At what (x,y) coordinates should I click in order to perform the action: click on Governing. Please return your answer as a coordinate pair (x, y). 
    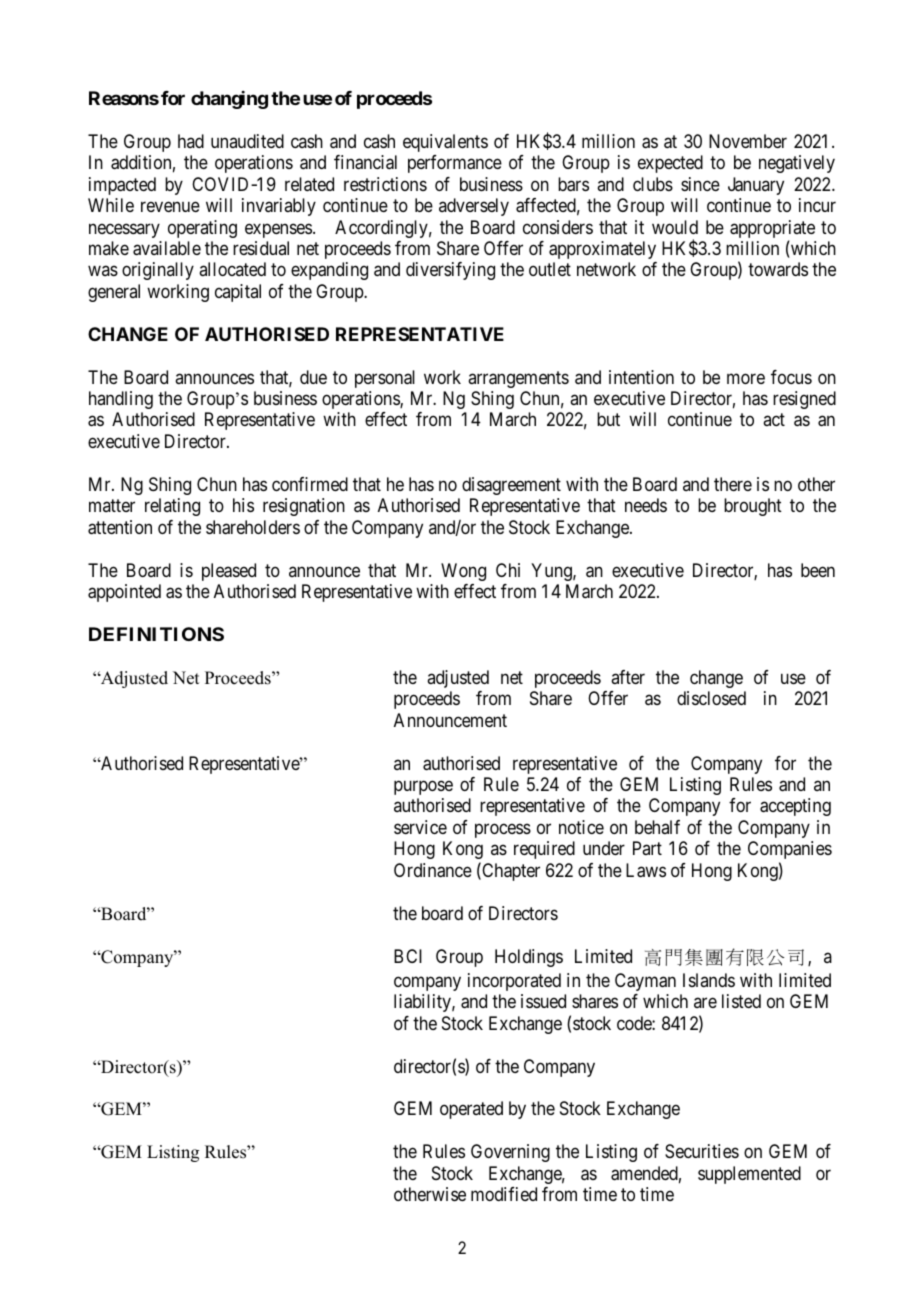
    Looking at the image, I should click on (510, 1153).
